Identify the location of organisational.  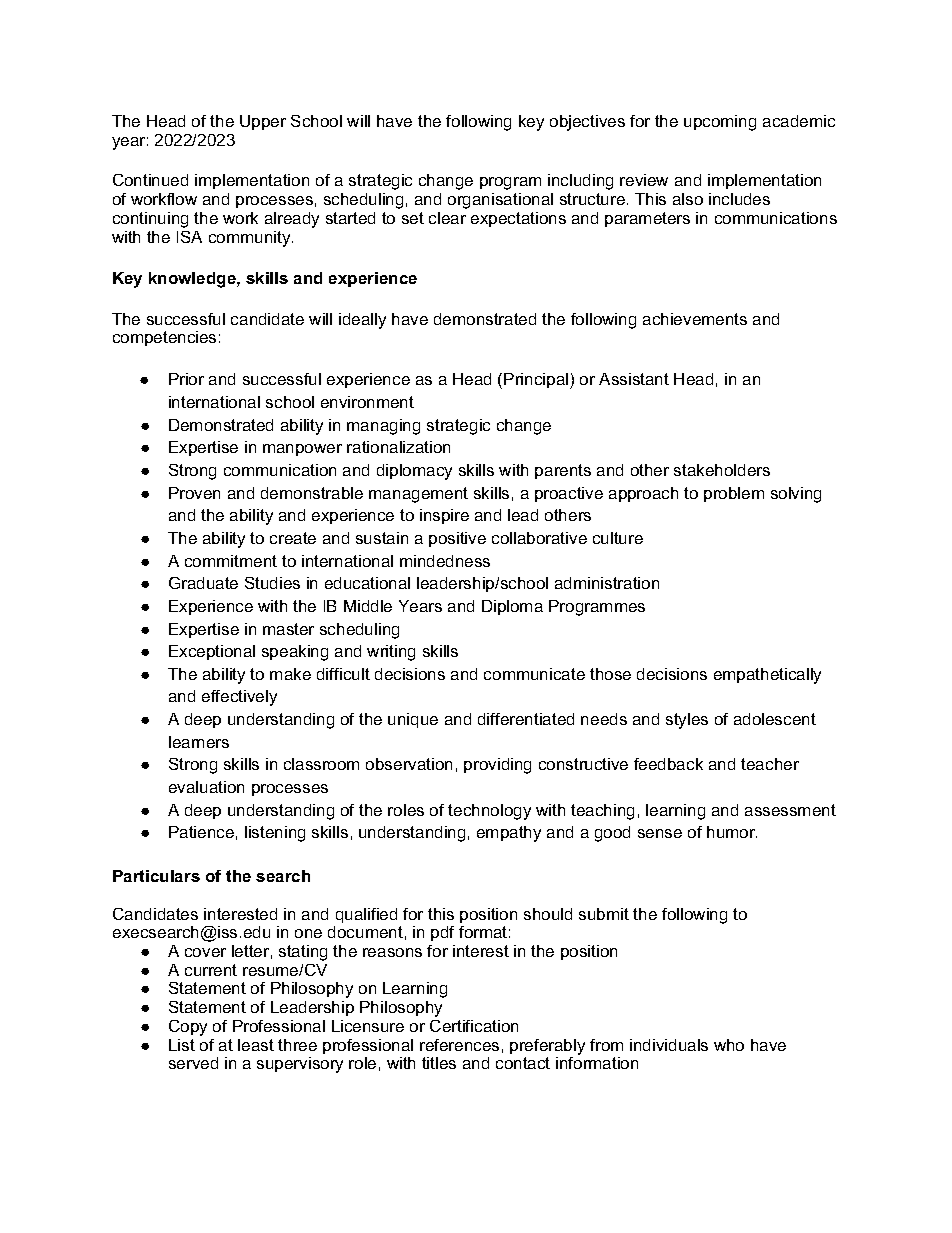
(500, 201).
